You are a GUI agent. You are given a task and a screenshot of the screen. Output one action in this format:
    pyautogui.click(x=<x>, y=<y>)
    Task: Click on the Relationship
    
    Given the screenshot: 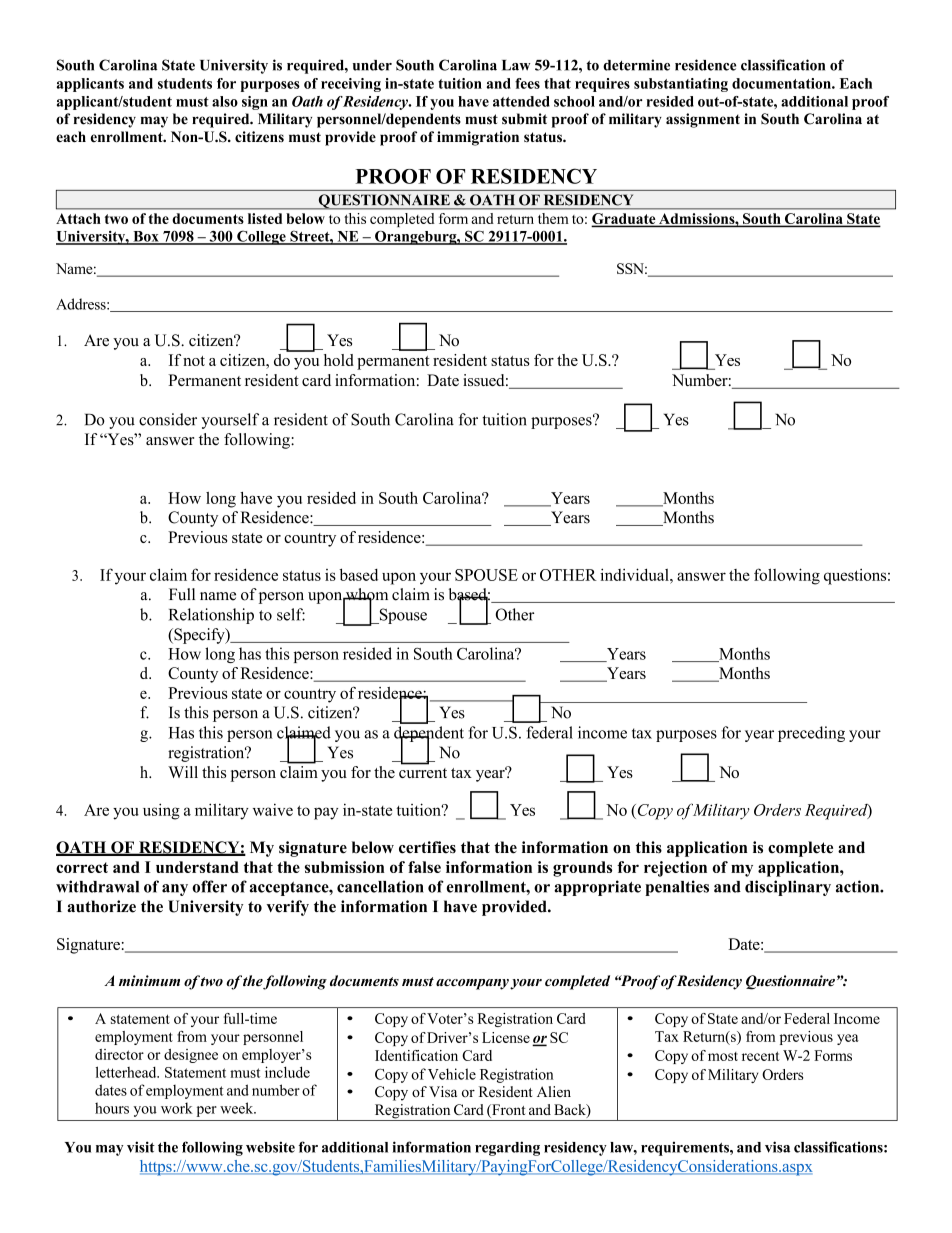 What is the action you would take?
    pyautogui.click(x=211, y=616)
